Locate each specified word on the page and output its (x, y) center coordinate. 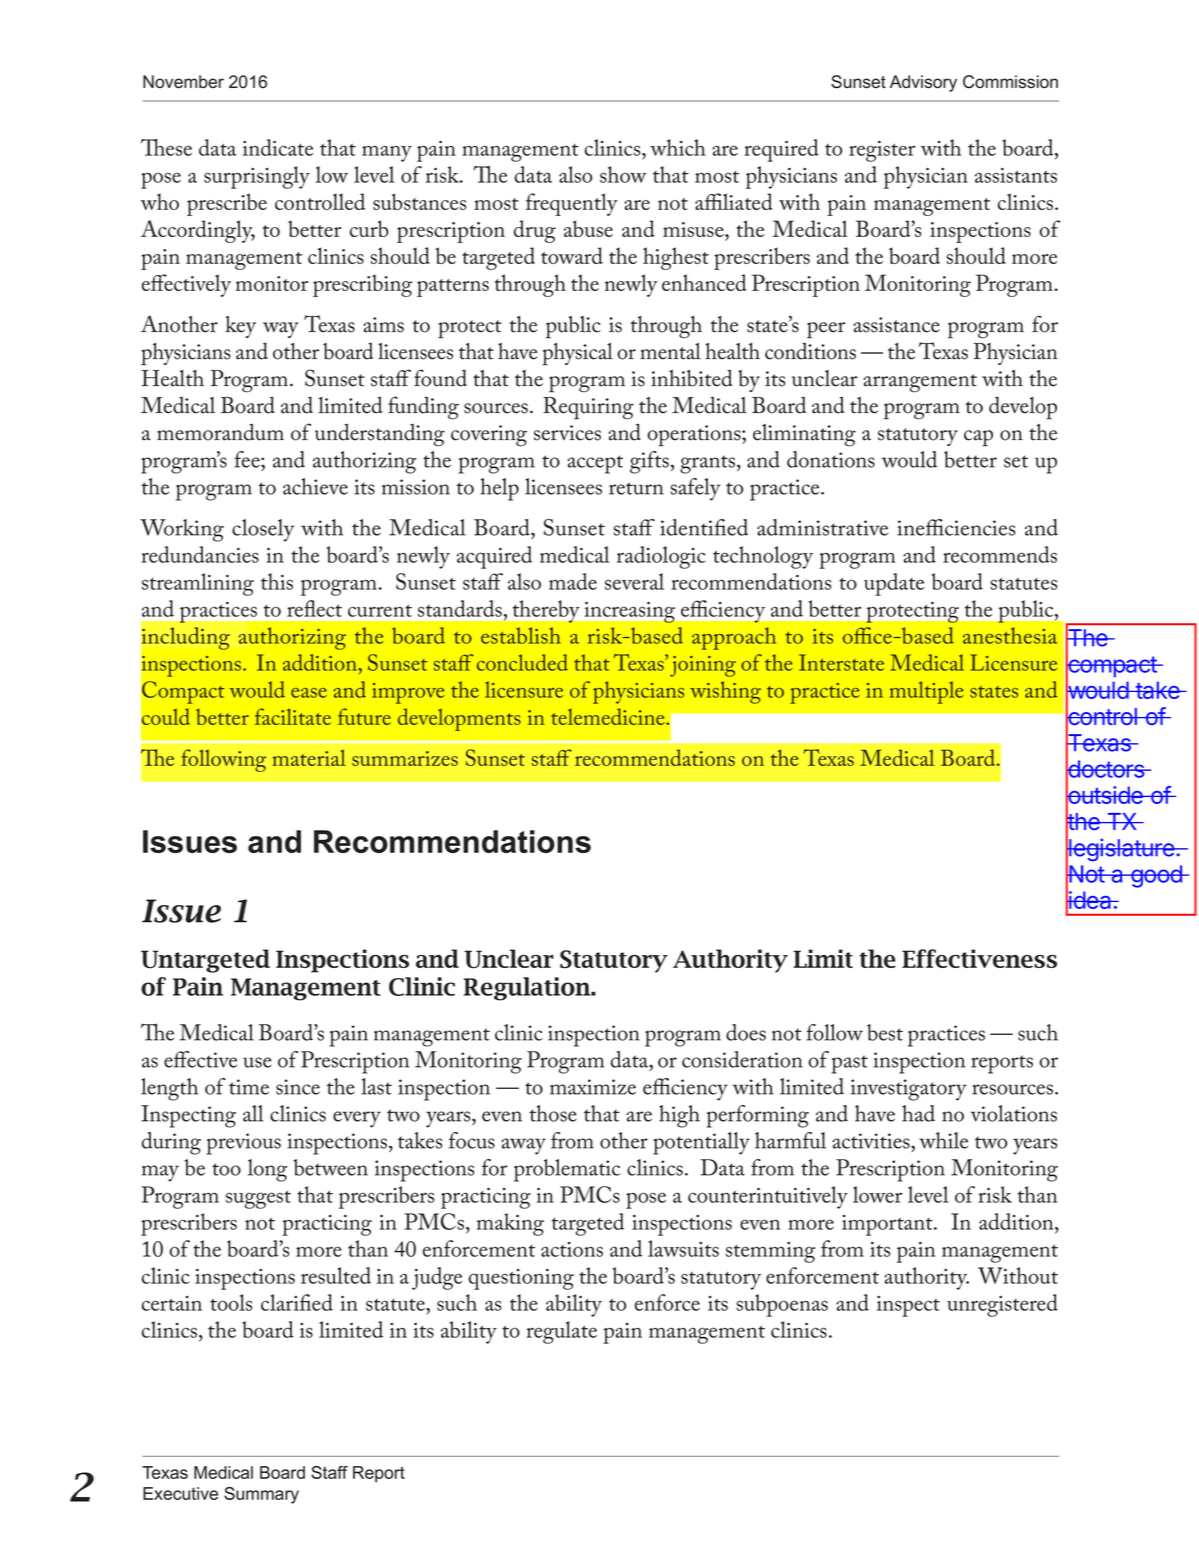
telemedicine (609, 716)
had (918, 1113)
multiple (927, 692)
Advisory (923, 83)
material (309, 757)
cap (978, 438)
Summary (261, 1495)
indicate (278, 147)
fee (248, 459)
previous (244, 1144)
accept (595, 464)
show (623, 174)
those (553, 1113)
